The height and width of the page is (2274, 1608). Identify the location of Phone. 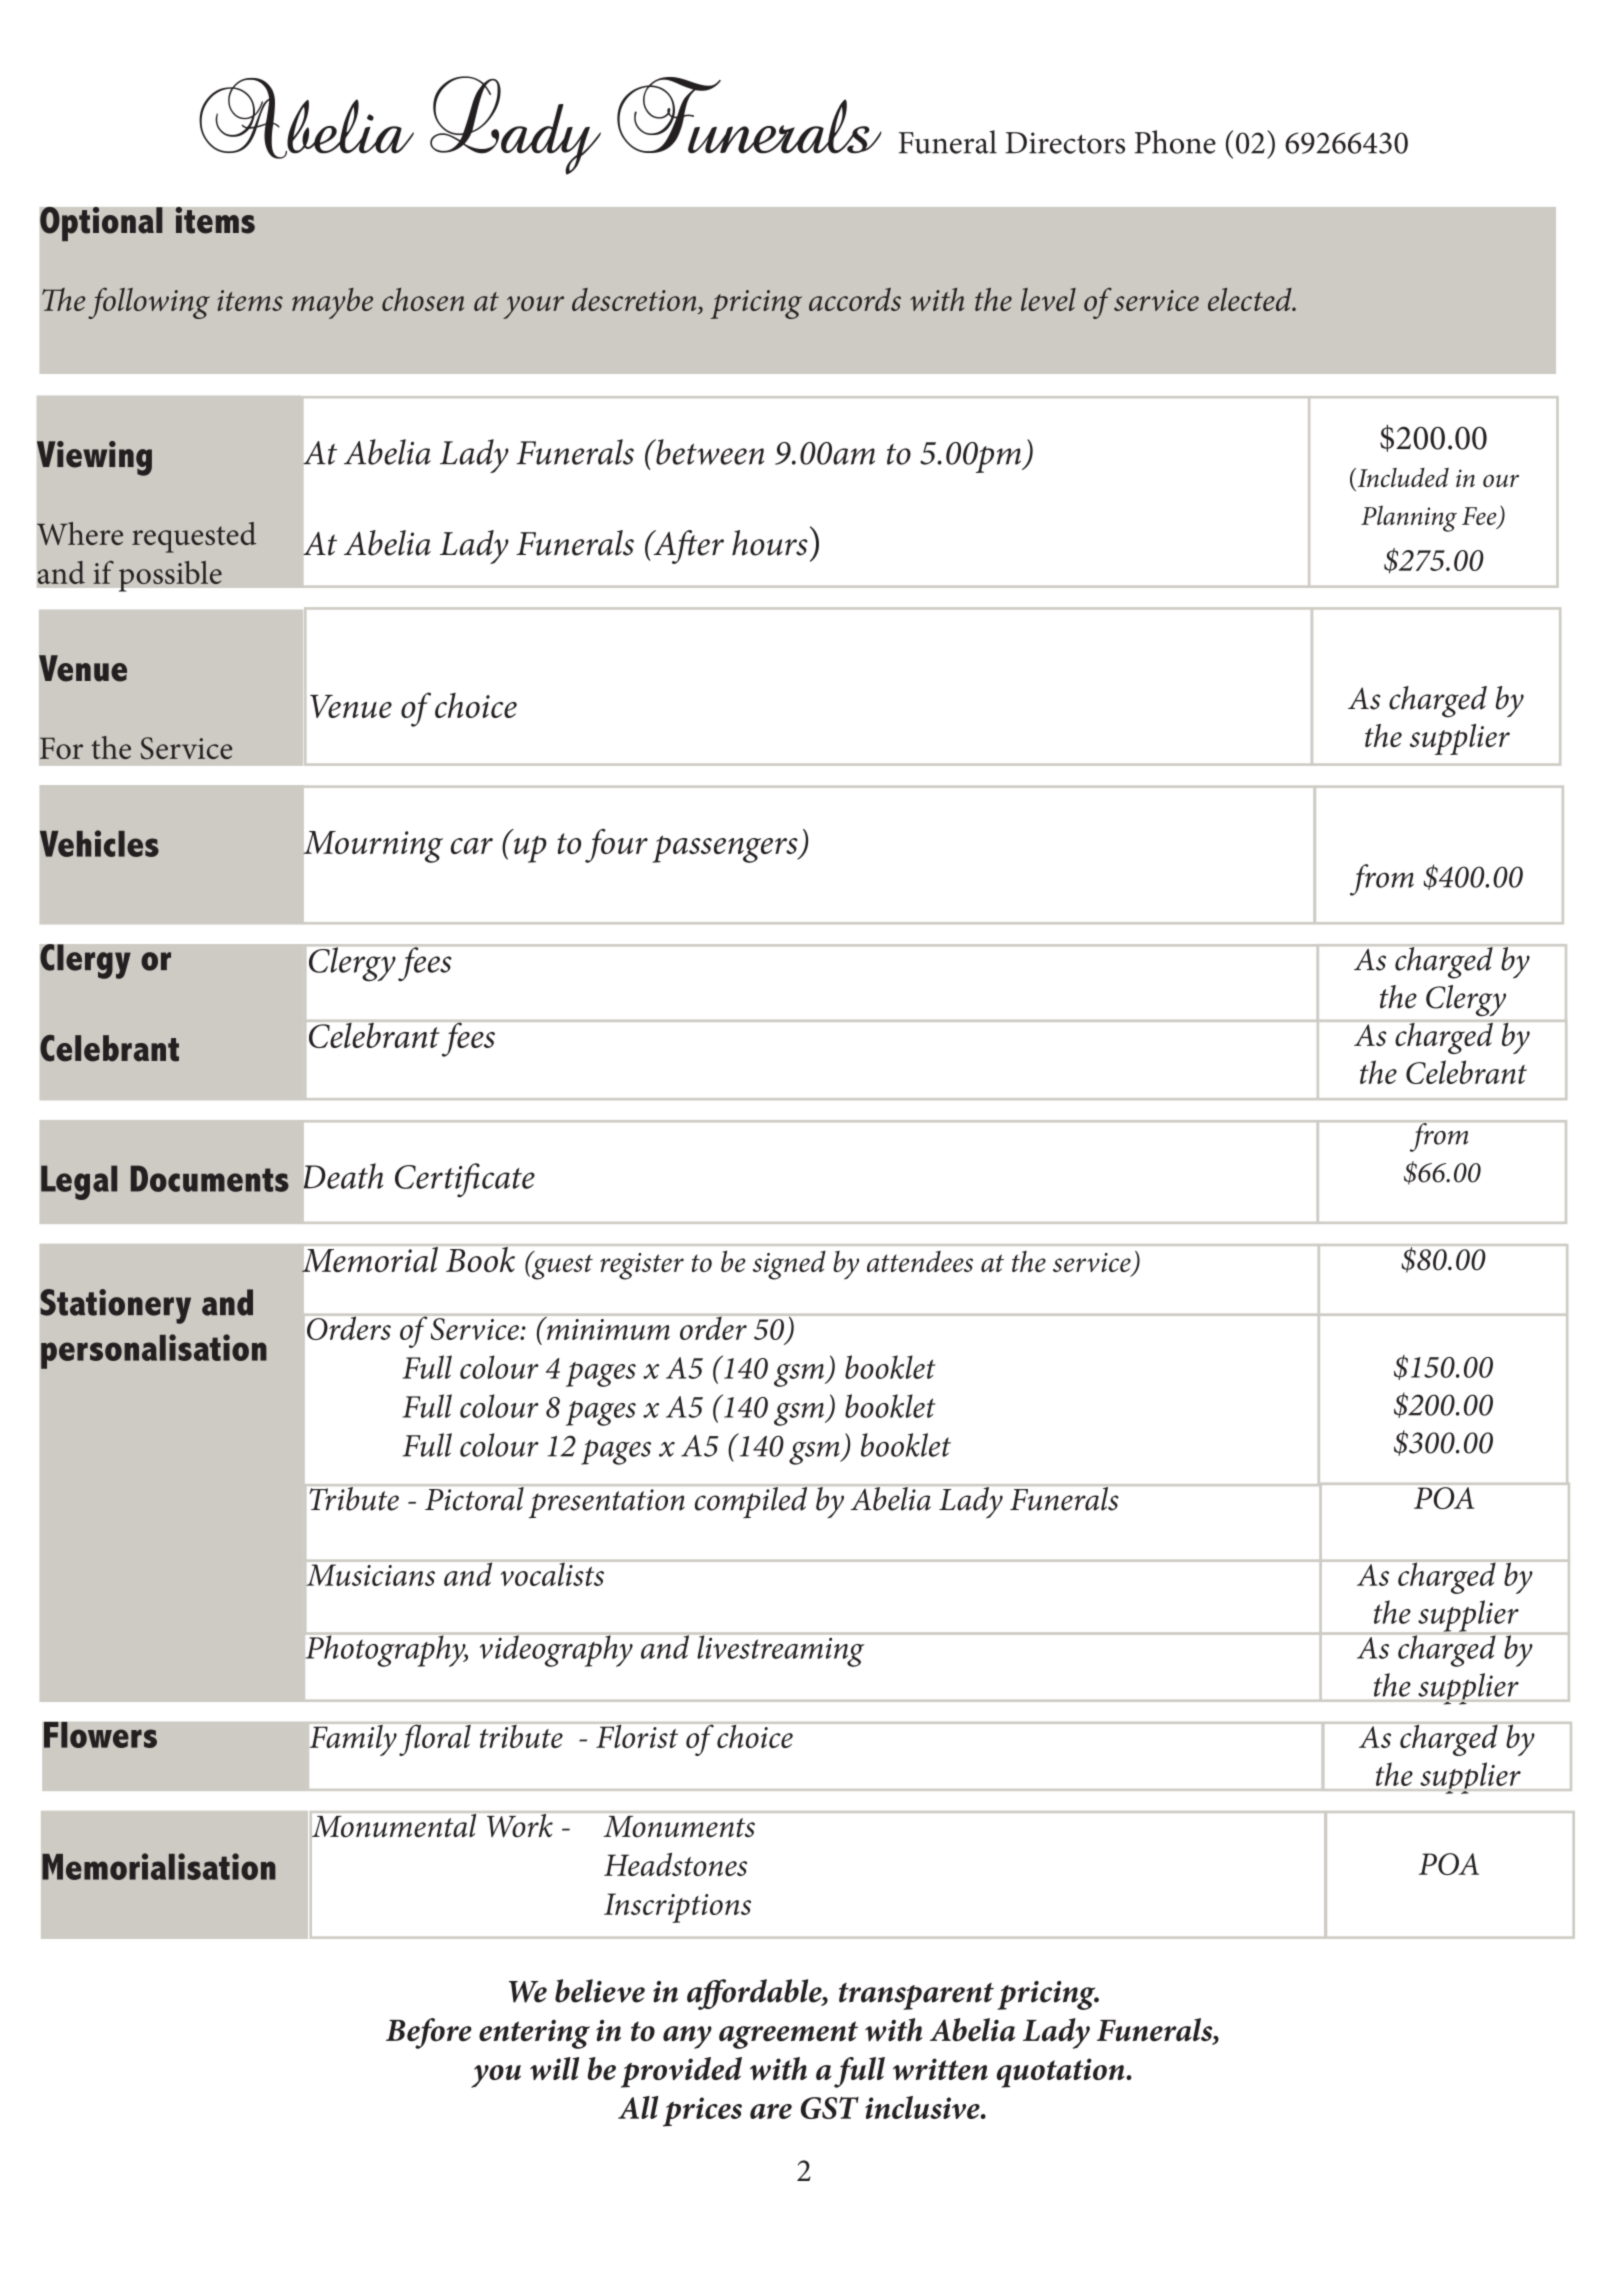
(1175, 142).
